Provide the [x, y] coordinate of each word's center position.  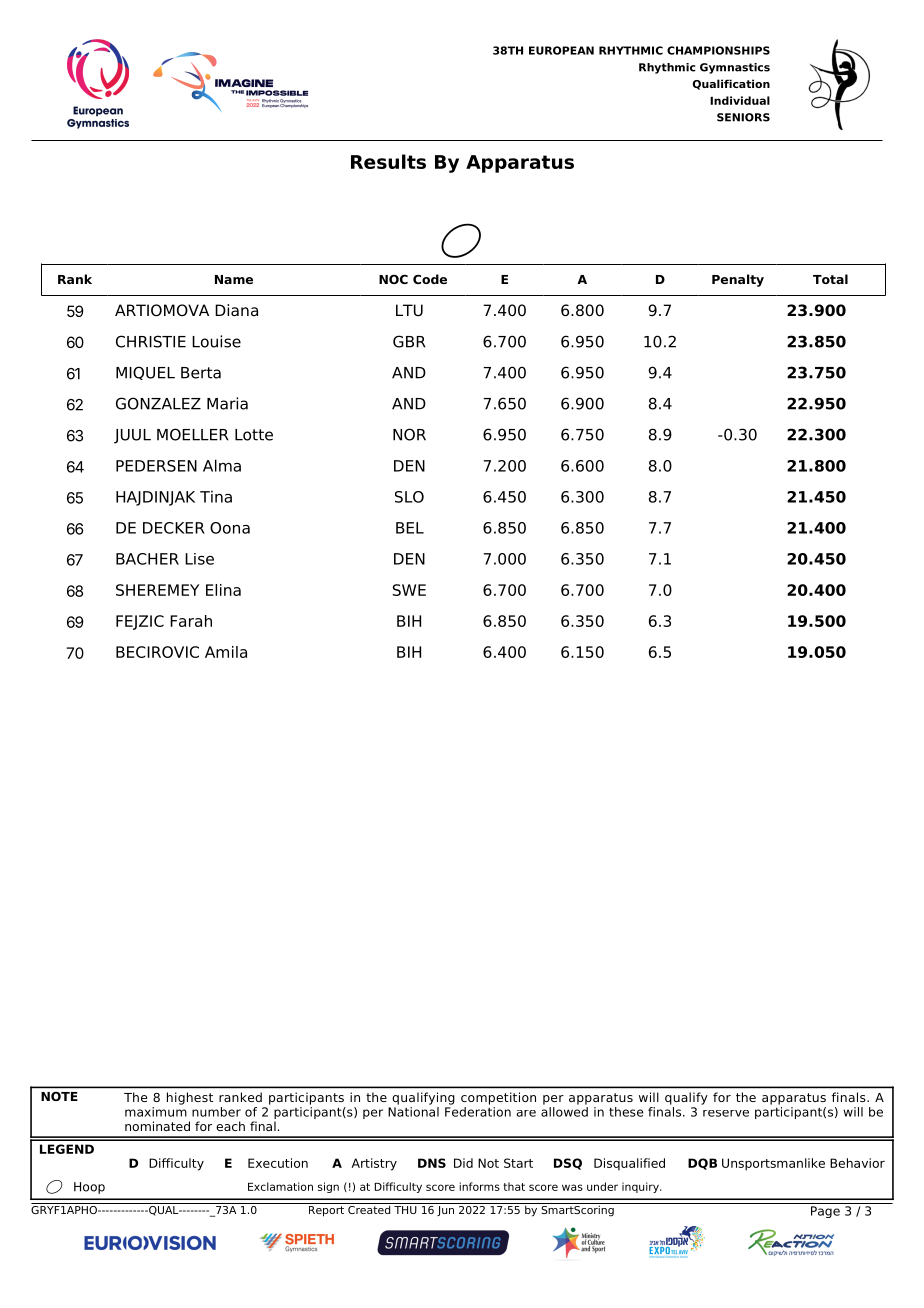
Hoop [89, 1188]
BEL [410, 528]
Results [388, 161]
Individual [740, 100]
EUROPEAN [561, 50]
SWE [409, 590]
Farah [191, 621]
